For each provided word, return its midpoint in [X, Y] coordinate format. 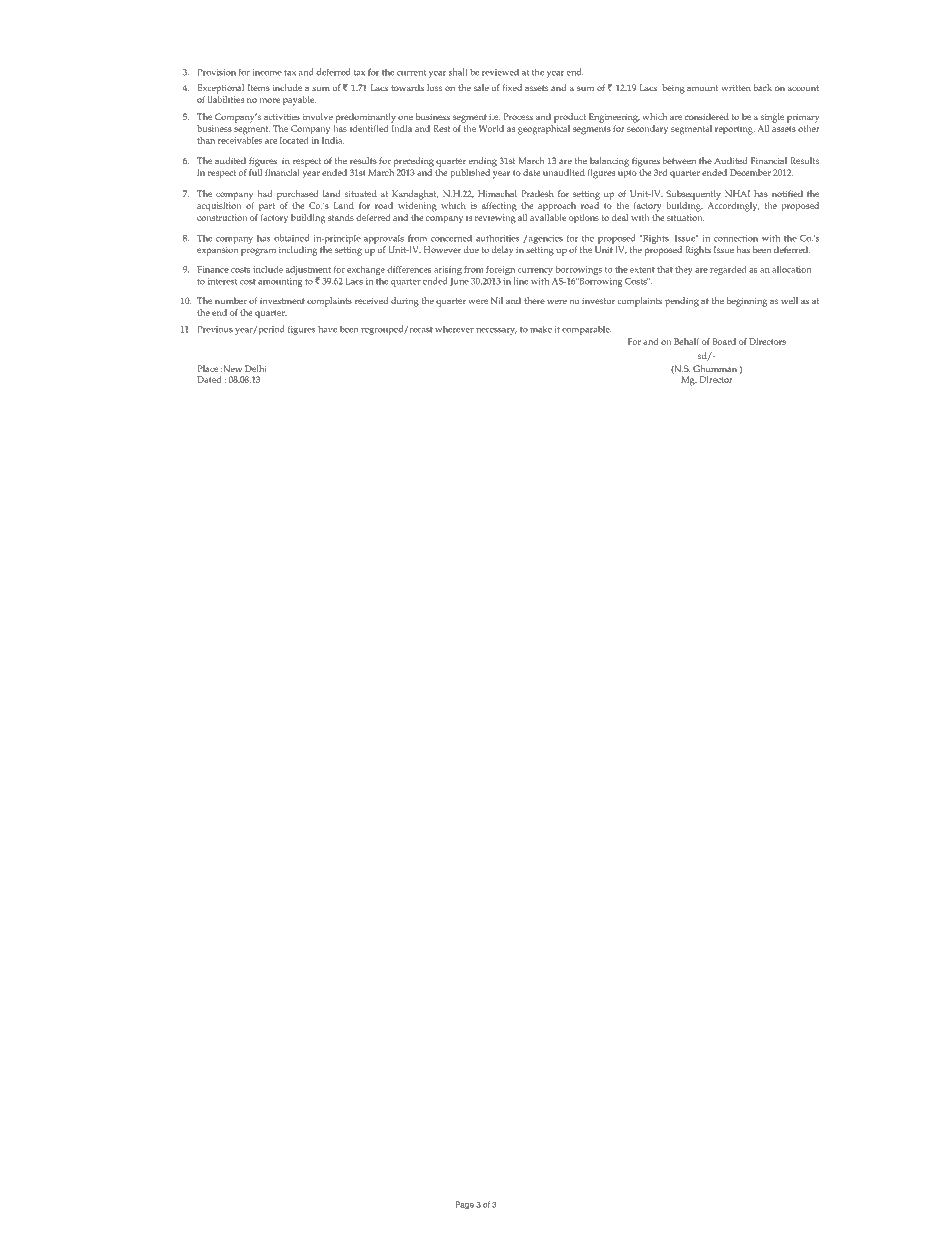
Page [464, 1205]
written [736, 88]
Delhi [256, 368]
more [270, 100]
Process [518, 116]
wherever [454, 329]
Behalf [687, 341]
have [327, 329]
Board [724, 341]
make [541, 329]
